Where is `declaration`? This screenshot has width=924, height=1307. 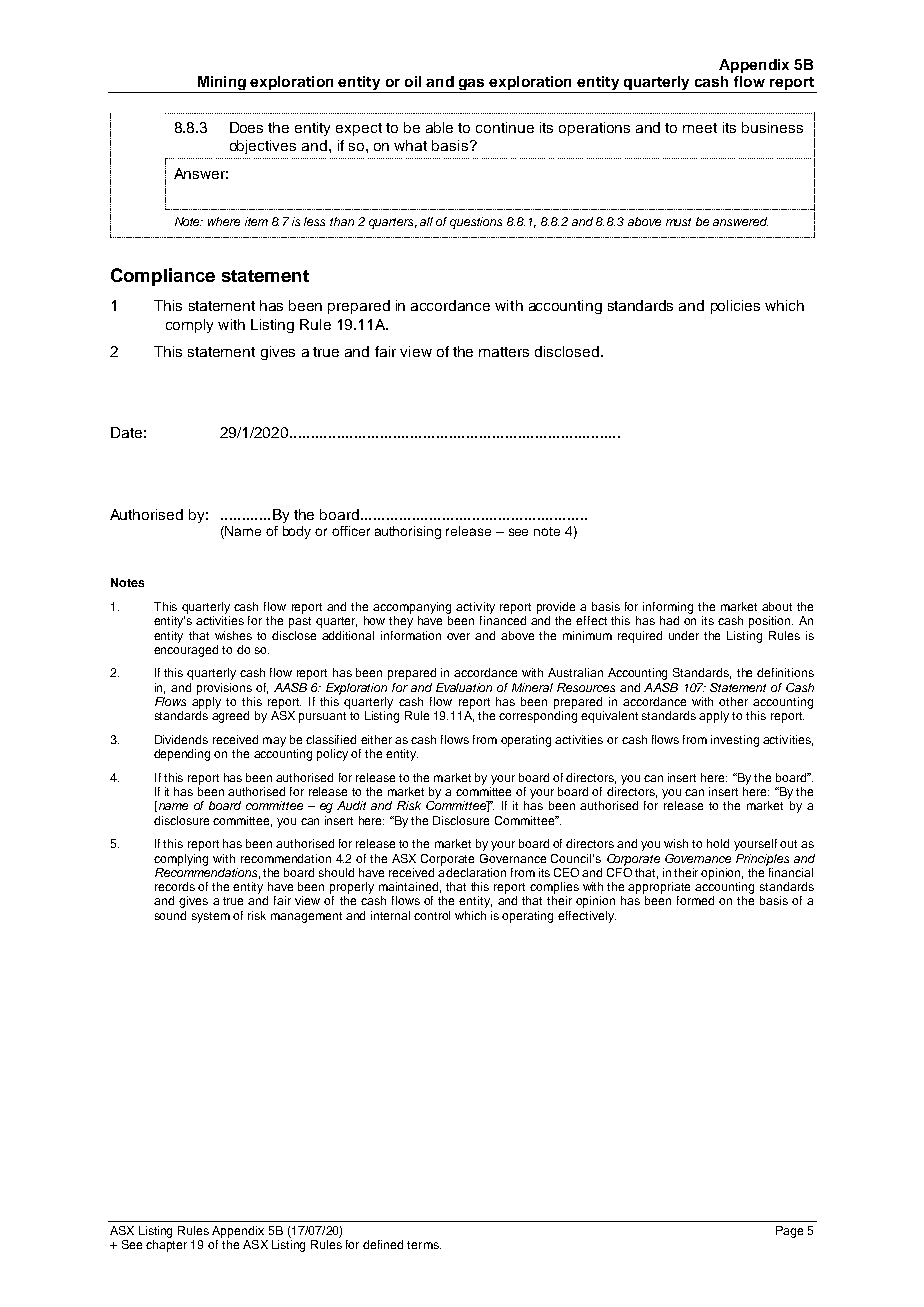
declaration is located at coordinates (476, 872).
